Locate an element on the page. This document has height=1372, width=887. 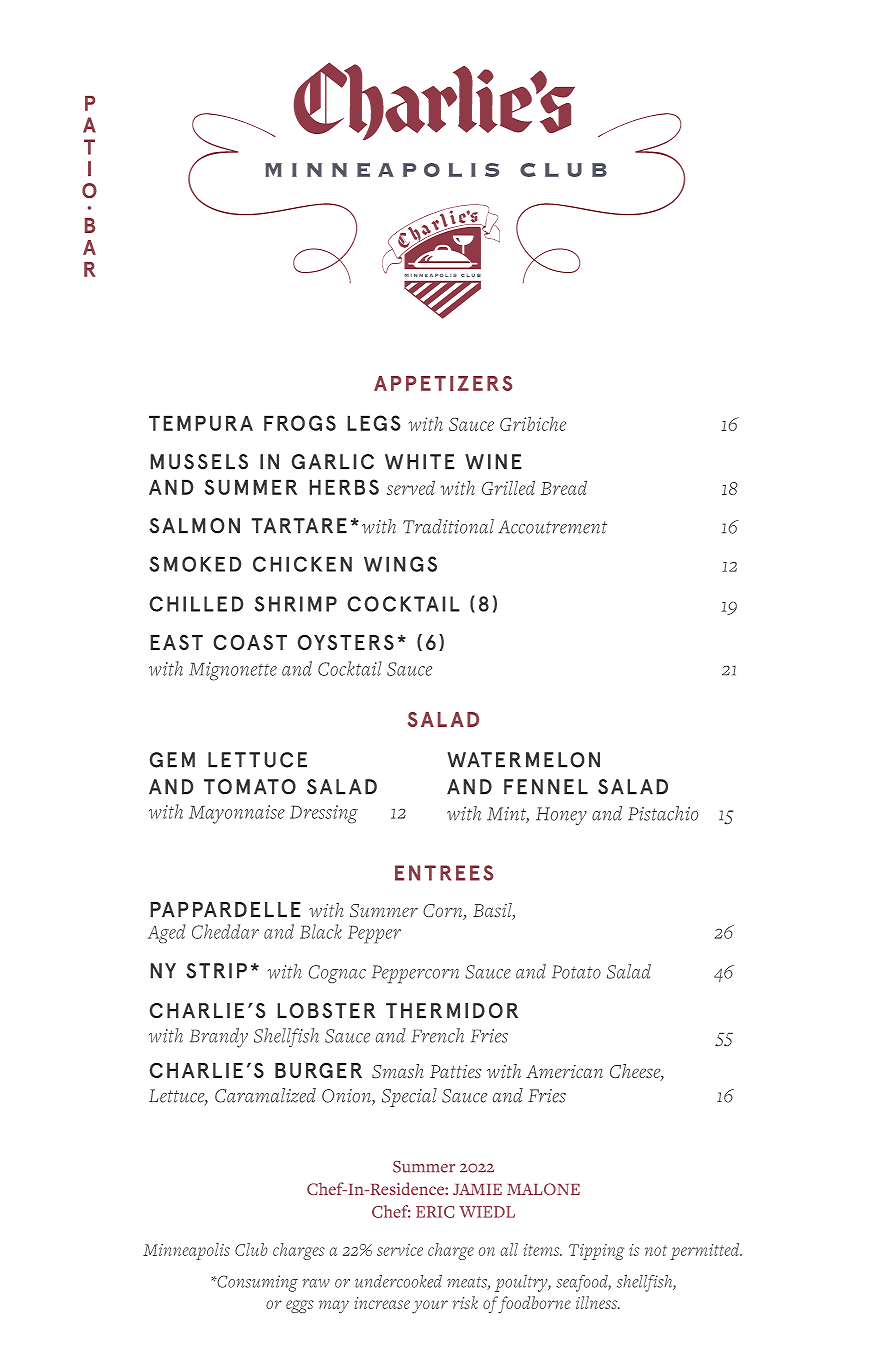
Pistachio is located at coordinates (663, 813).
